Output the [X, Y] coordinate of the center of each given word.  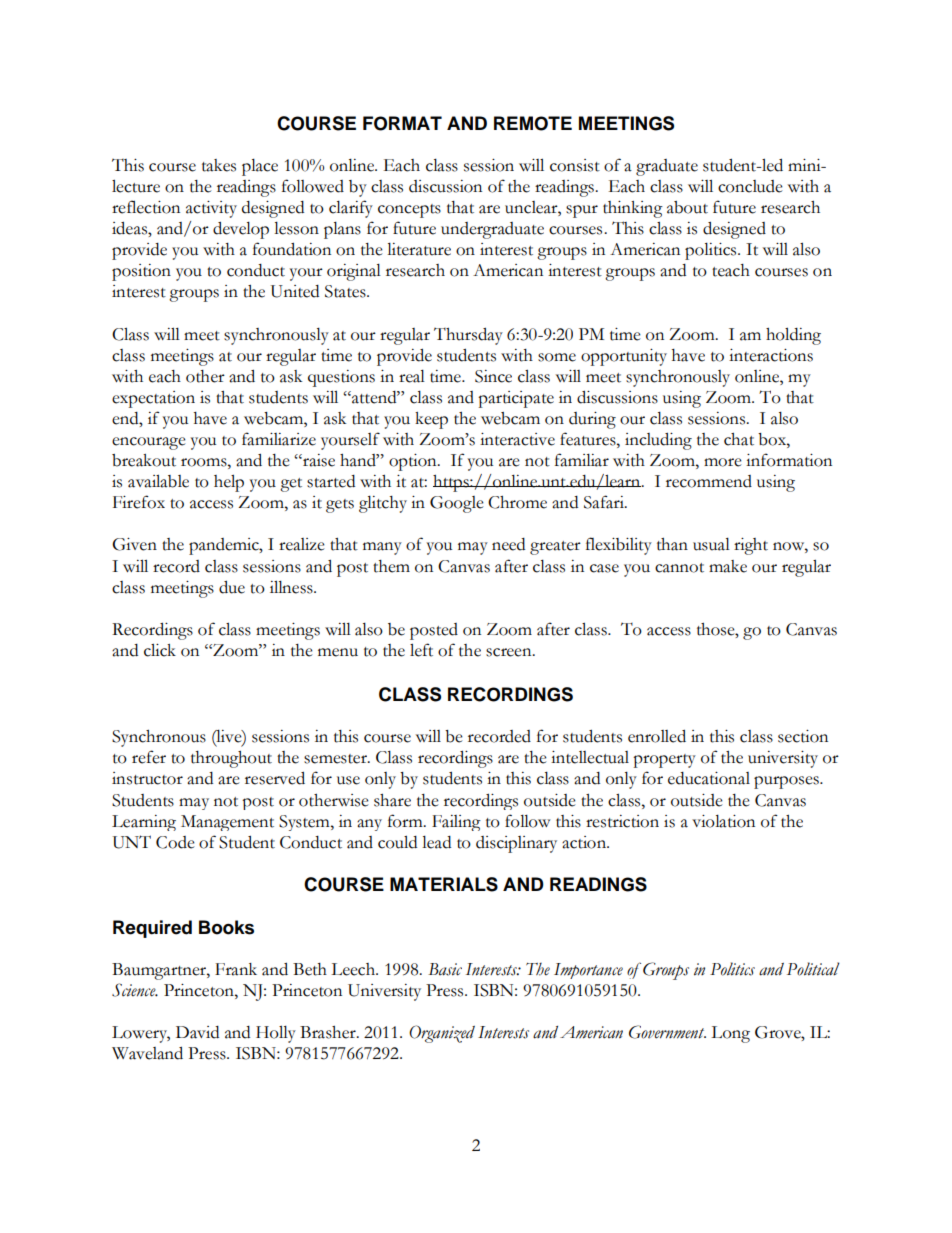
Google [457, 504]
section [803, 736]
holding [793, 336]
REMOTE [533, 123]
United [295, 291]
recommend [709, 481]
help [229, 483]
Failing [456, 823]
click [160, 650]
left [421, 650]
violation [723, 821]
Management [227, 823]
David [197, 1032]
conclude [750, 186]
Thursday [468, 336]
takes [219, 165]
